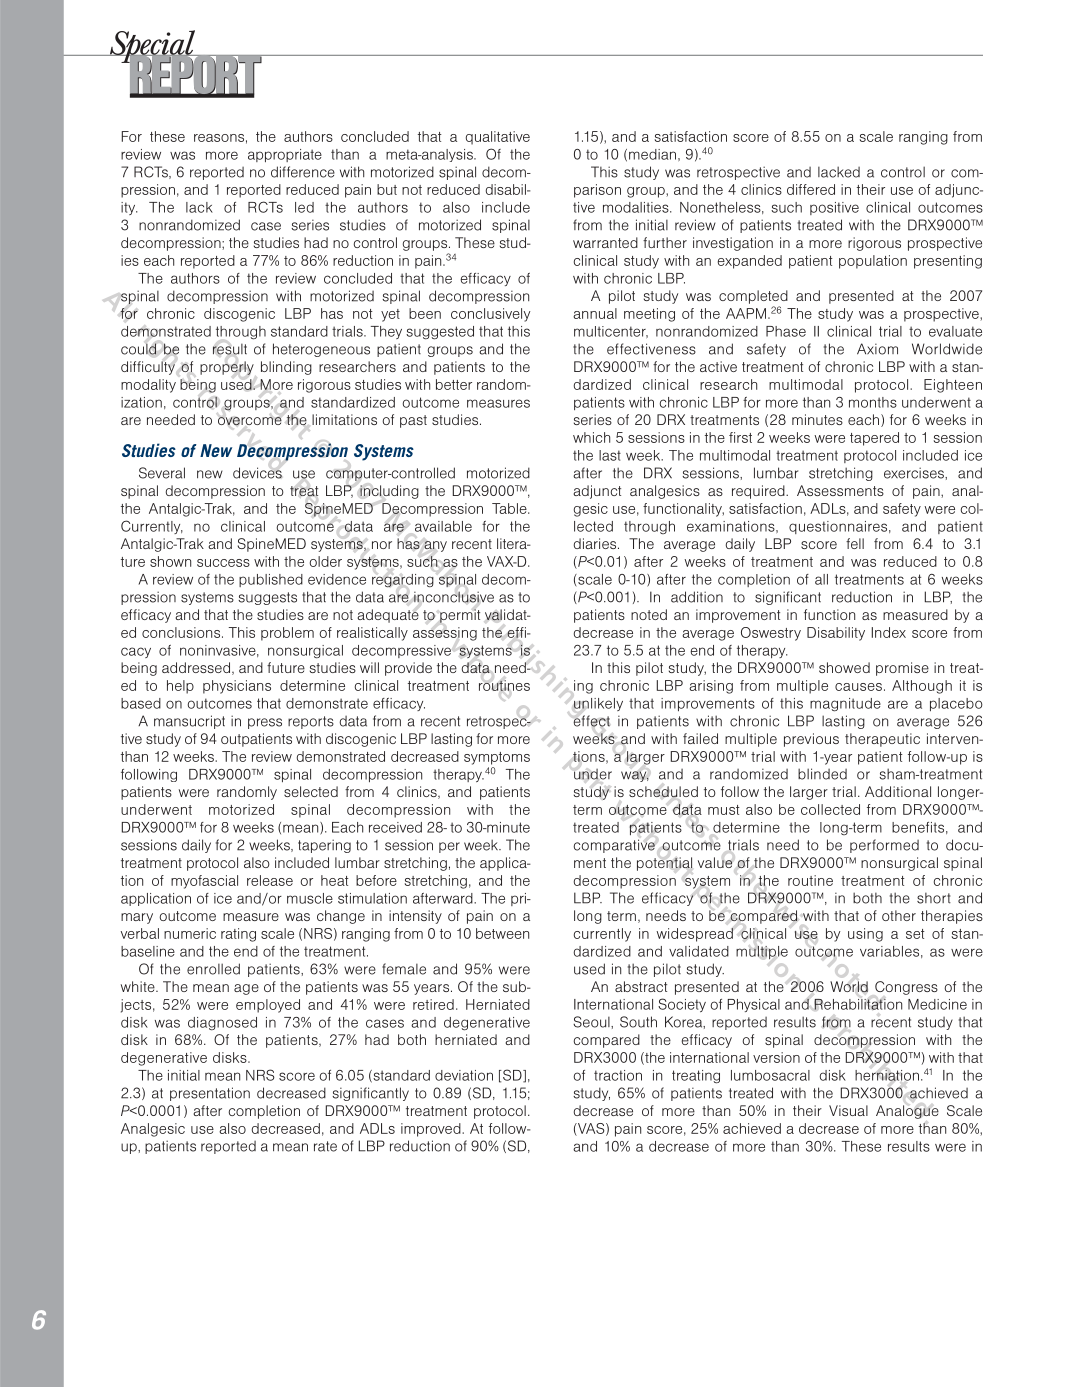 The height and width of the screenshot is (1387, 1068). I want to click on diagnosed, so click(222, 1024).
